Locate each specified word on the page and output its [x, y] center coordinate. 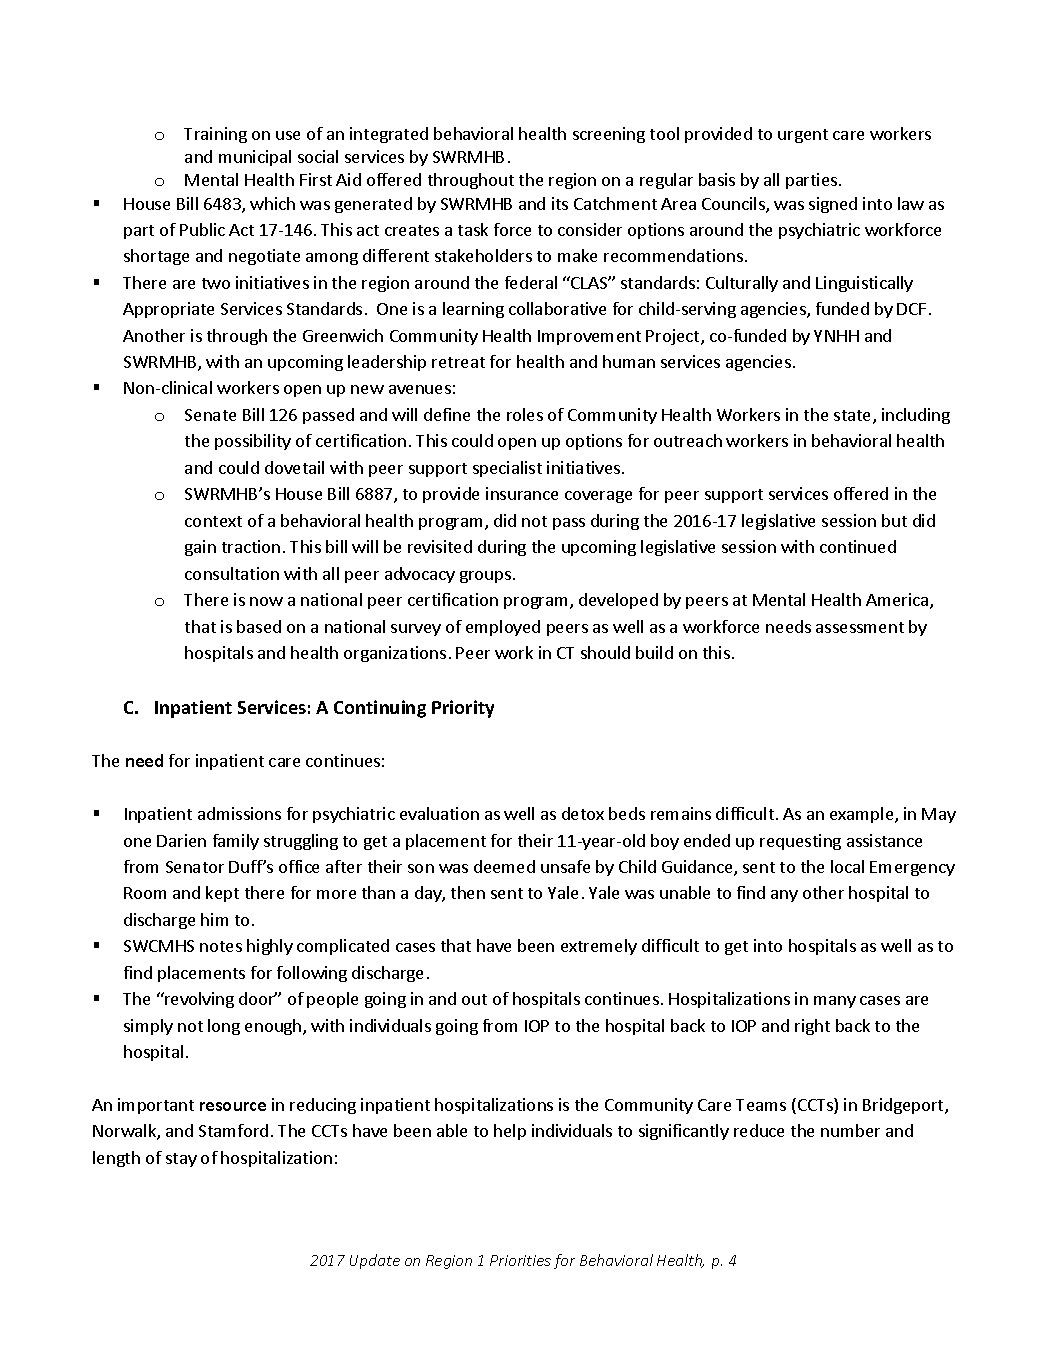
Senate [210, 415]
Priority [463, 709]
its [560, 203]
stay [181, 1160]
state [854, 417]
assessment [860, 627]
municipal [255, 158]
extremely [599, 947]
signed [833, 205]
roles [525, 414]
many [835, 1002]
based [259, 626]
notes [221, 946]
